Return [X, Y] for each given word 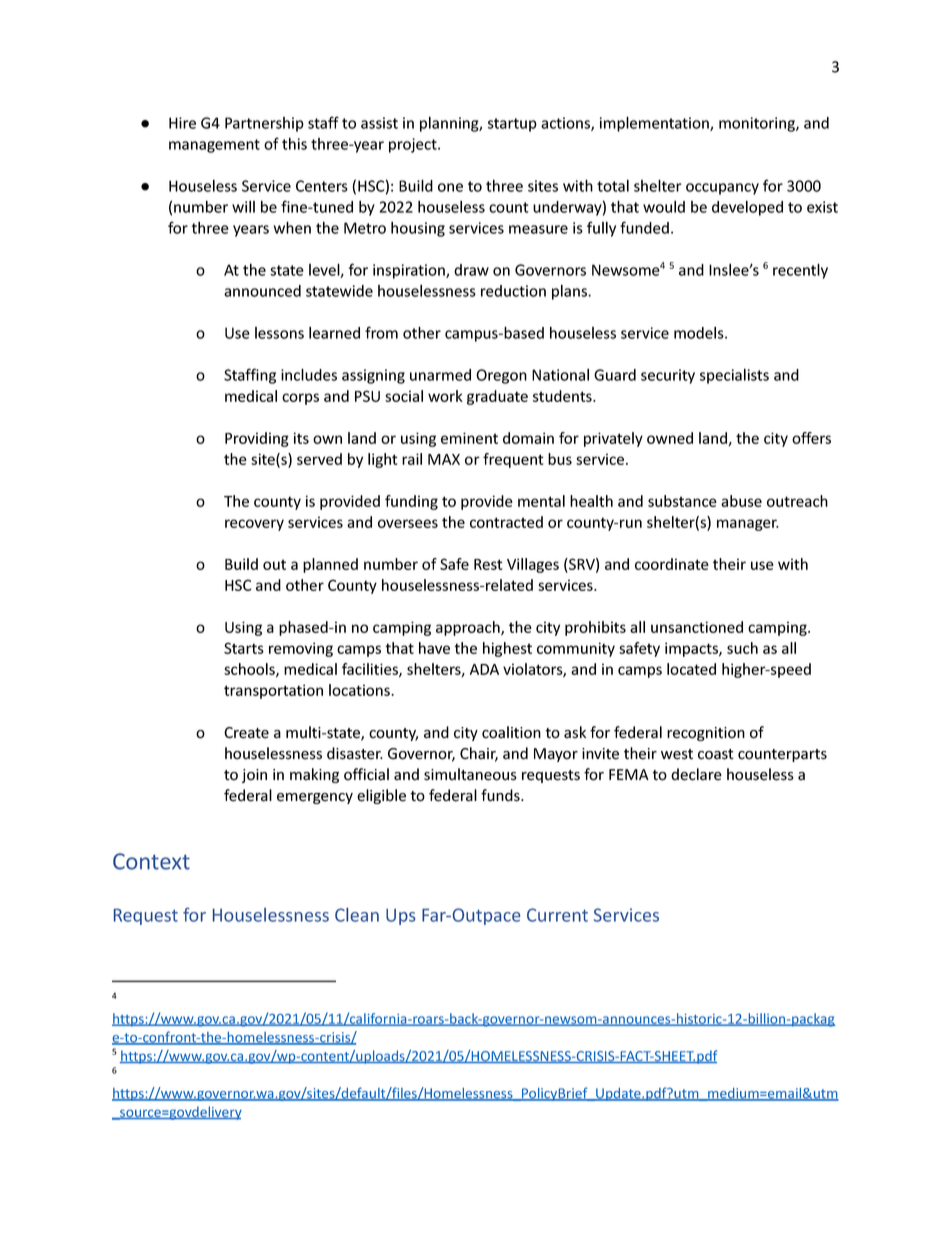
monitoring [758, 124]
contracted [506, 522]
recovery [254, 525]
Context [151, 861]
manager [748, 525]
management [214, 146]
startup [512, 125]
